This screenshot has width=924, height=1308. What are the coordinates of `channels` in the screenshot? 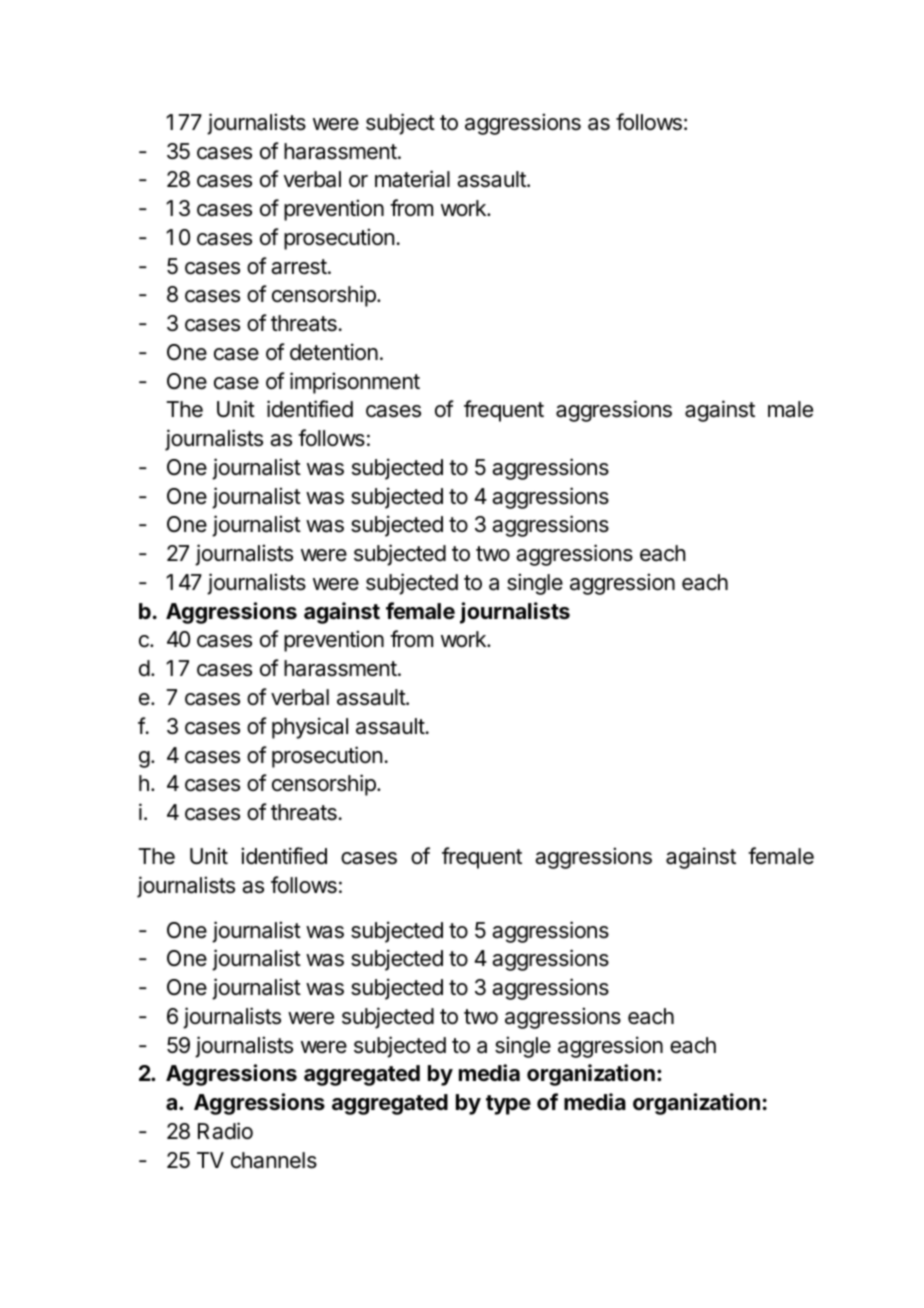 It's located at (274, 1160).
